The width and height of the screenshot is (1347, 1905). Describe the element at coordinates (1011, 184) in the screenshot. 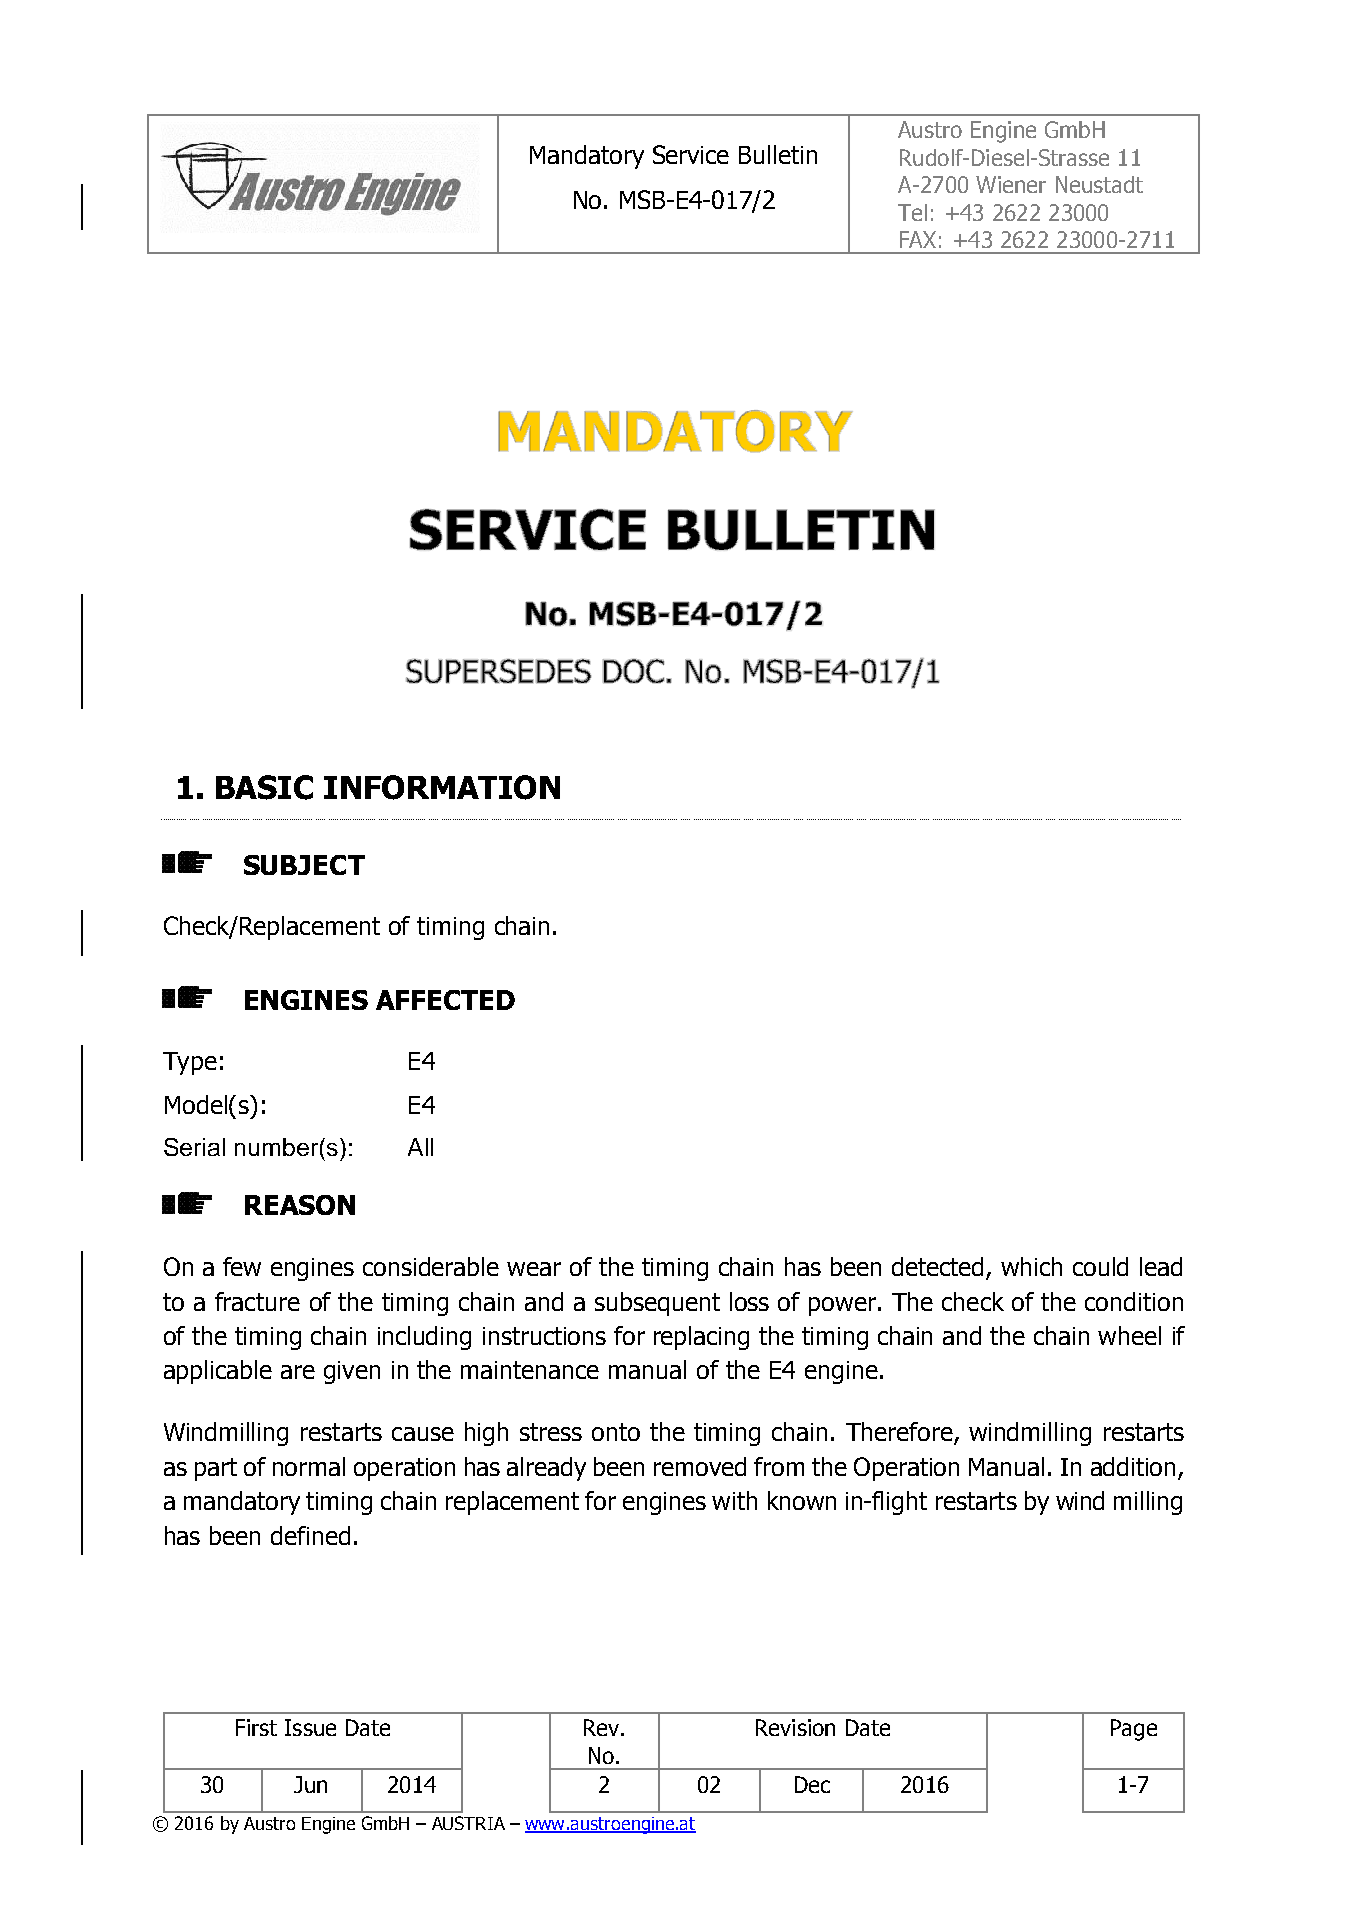

I see `Wiener` at that location.
